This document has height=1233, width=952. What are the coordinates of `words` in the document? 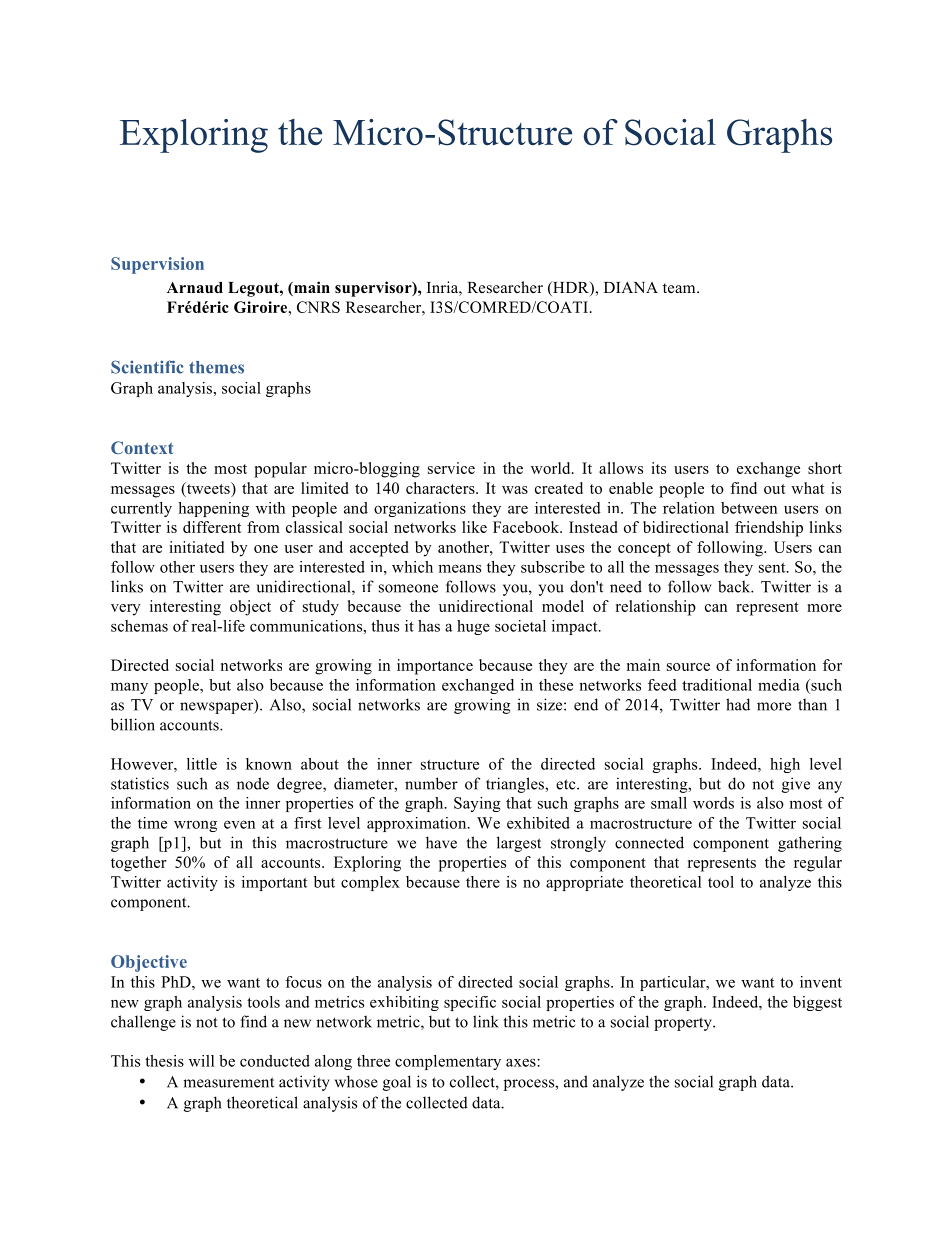 It's located at (713, 803).
